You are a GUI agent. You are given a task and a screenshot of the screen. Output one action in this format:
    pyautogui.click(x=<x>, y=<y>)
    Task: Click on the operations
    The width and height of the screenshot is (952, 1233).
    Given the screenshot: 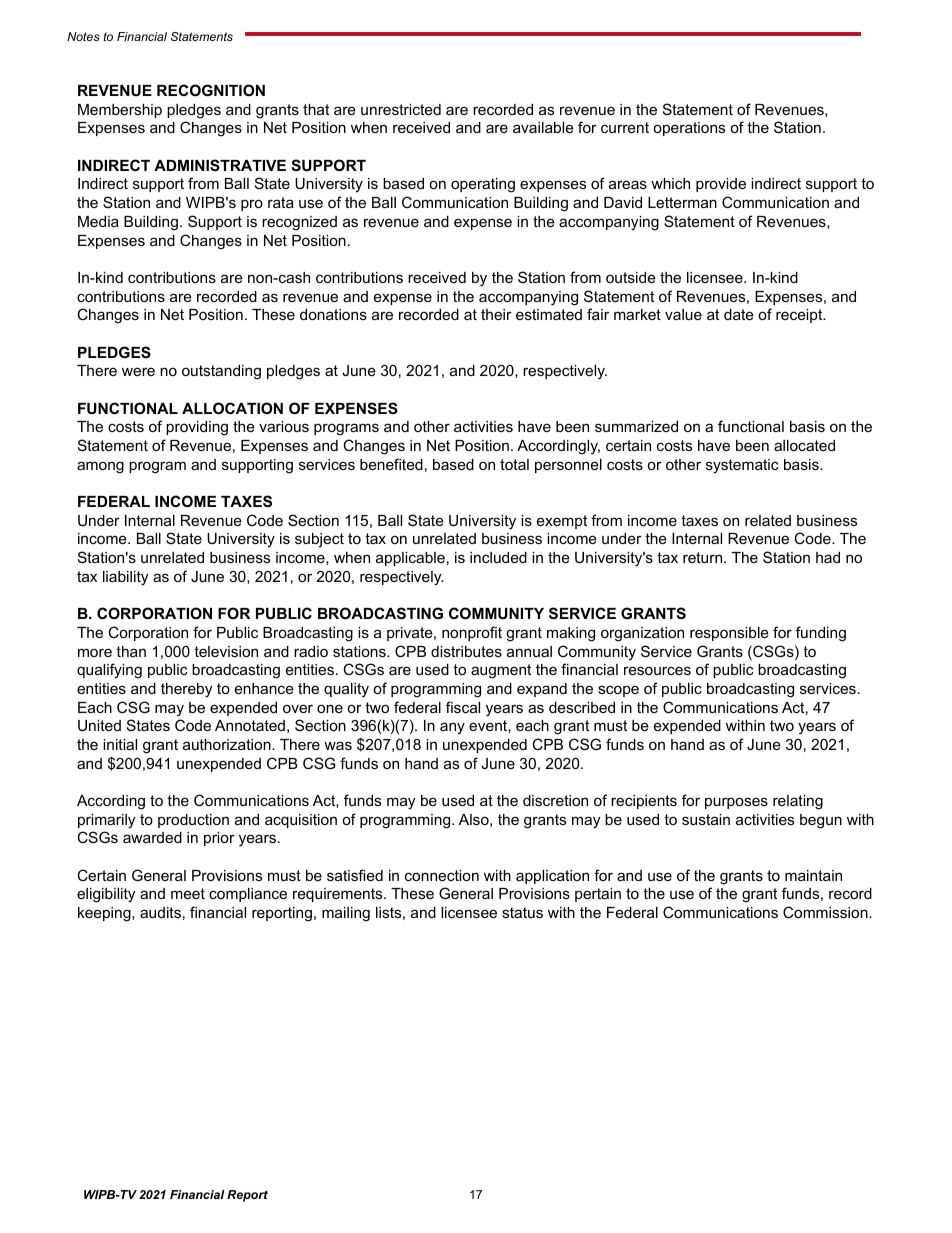 What is the action you would take?
    pyautogui.click(x=689, y=129)
